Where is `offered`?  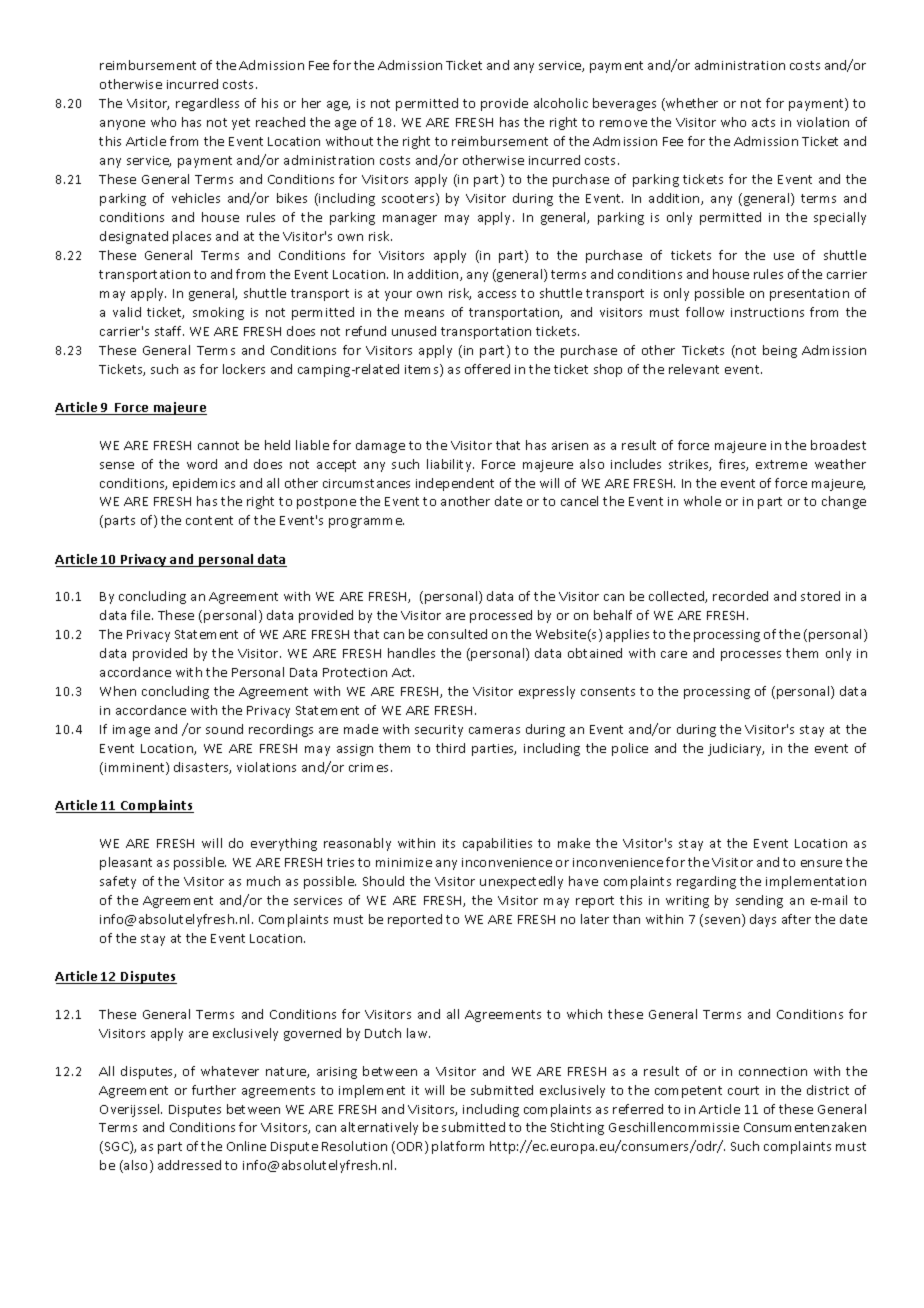 offered is located at coordinates (487, 369).
